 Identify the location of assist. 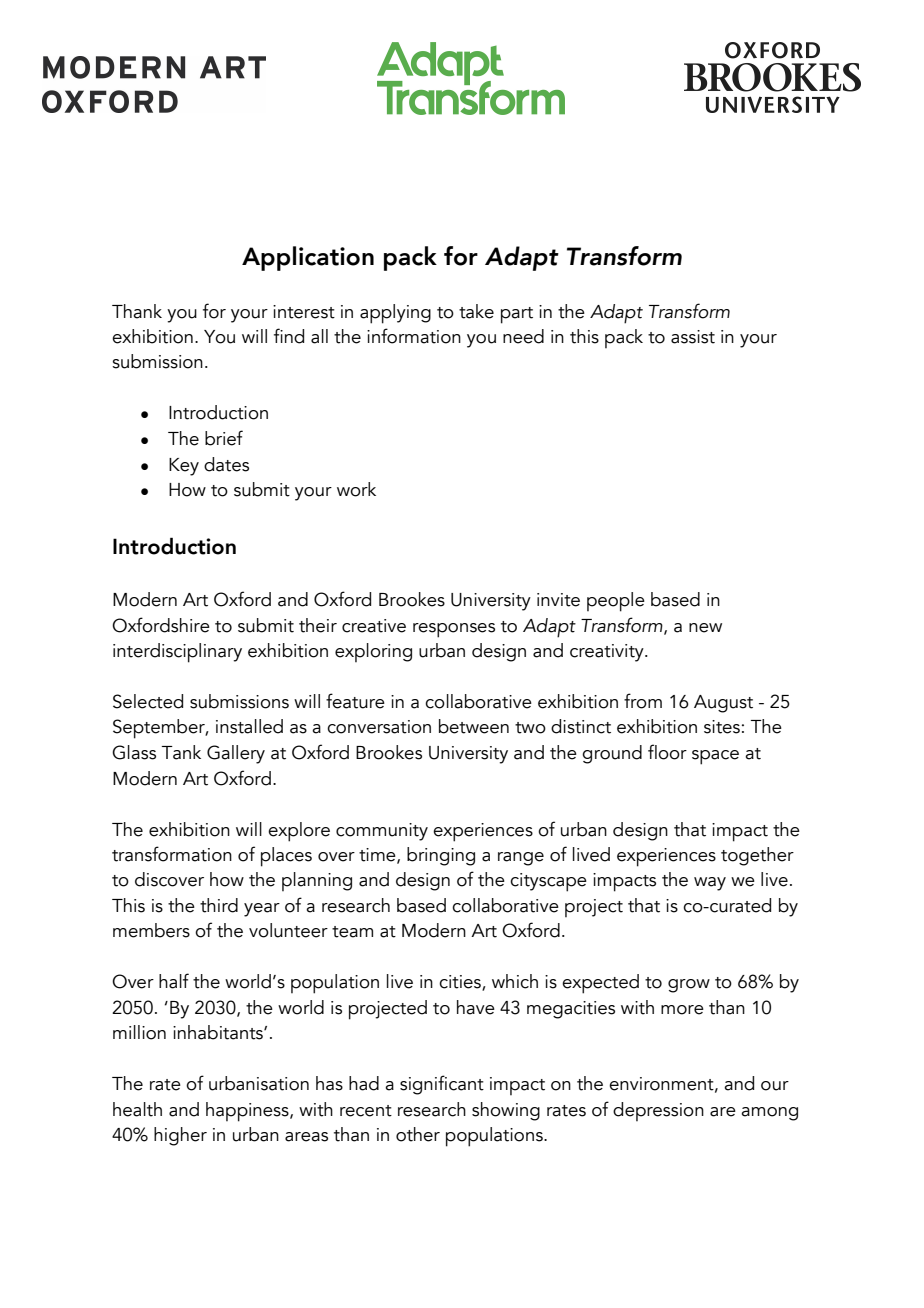
(693, 337).
